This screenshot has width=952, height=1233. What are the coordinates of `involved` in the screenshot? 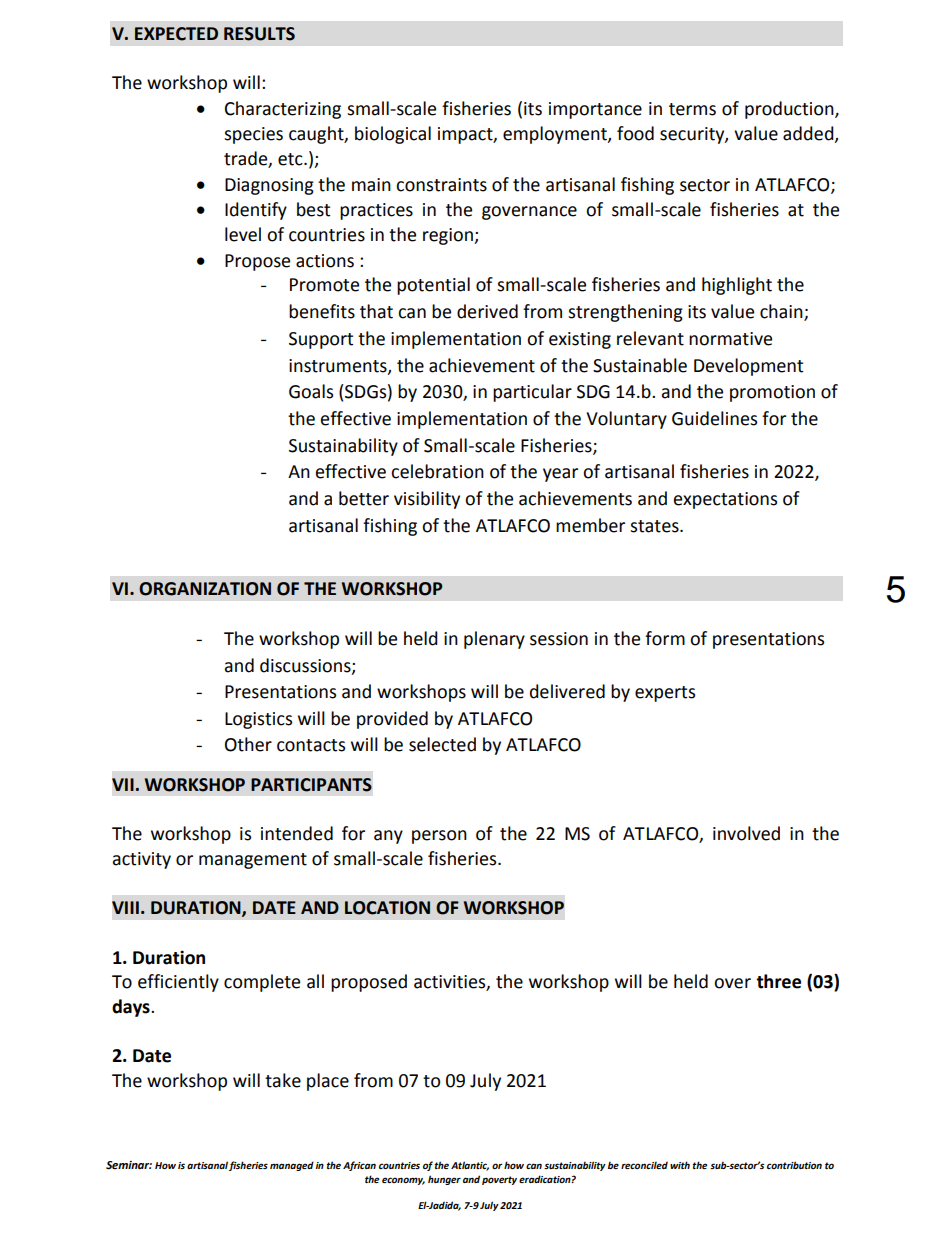 It's located at (746, 833).
